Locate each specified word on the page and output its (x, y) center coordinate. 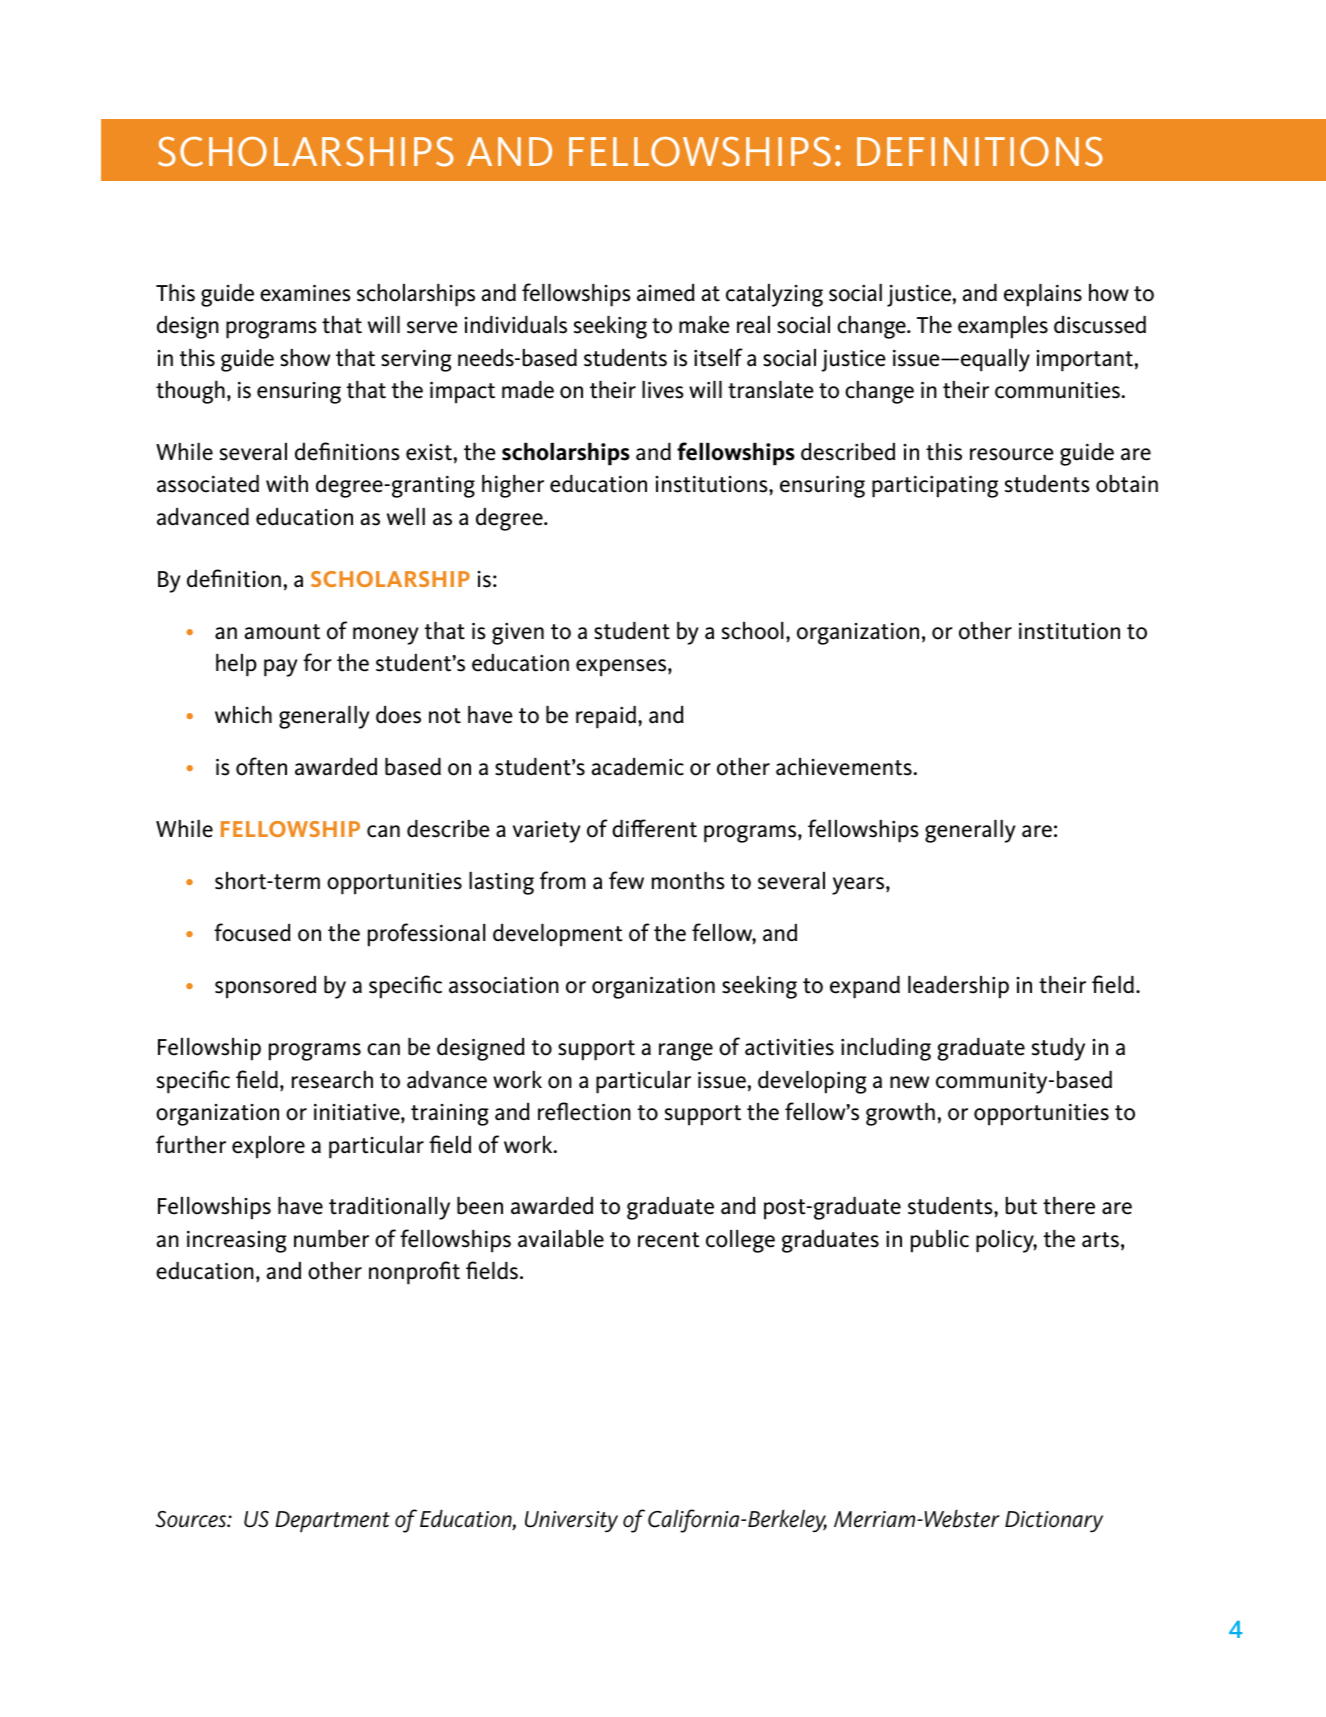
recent (669, 1240)
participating (935, 486)
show (305, 358)
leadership (958, 987)
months (688, 881)
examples (1003, 327)
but (1021, 1206)
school (753, 631)
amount (282, 632)
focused (252, 932)
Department (332, 1521)
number (331, 1239)
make (704, 325)
